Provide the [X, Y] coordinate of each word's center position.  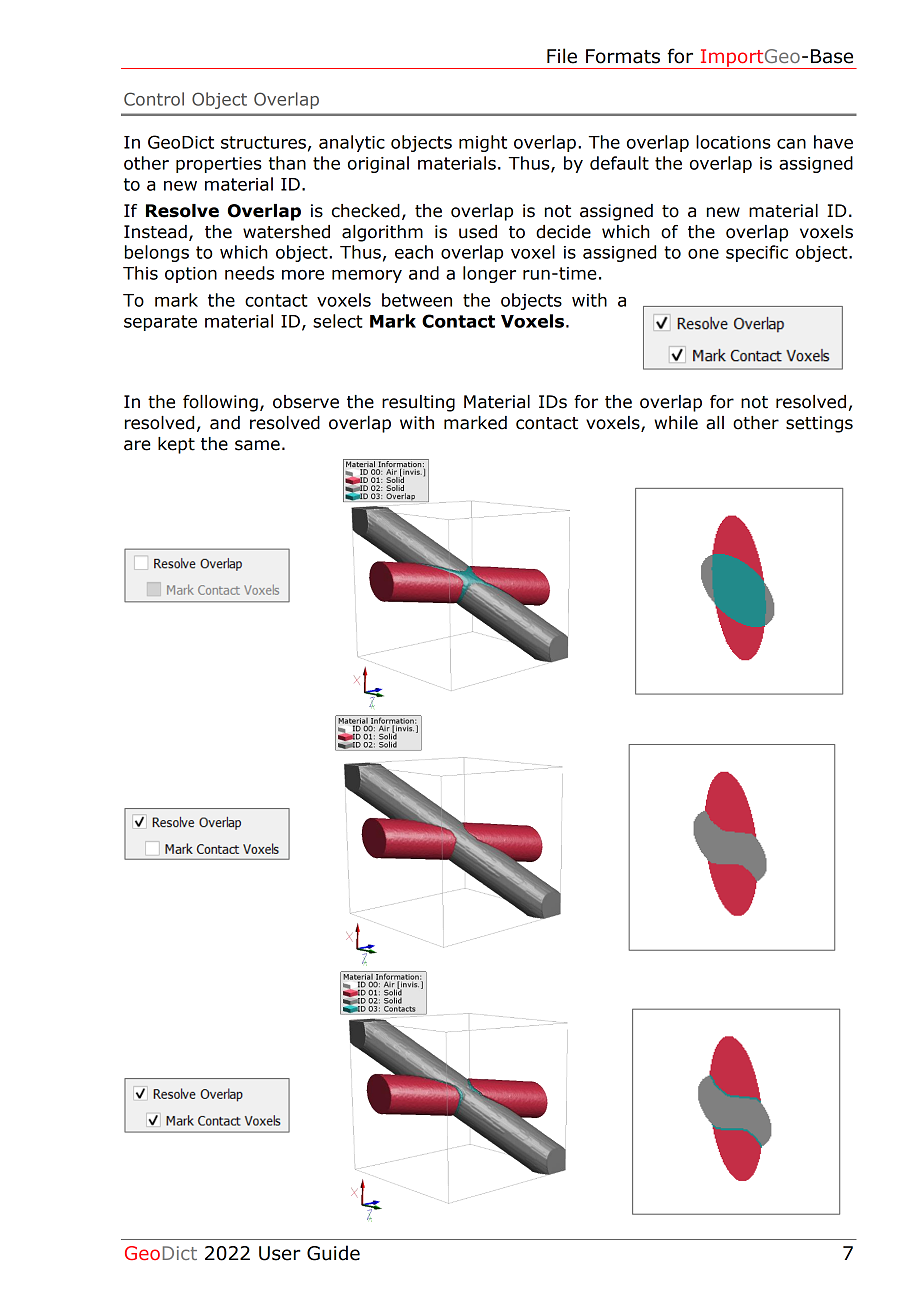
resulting [418, 403]
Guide [333, 1253]
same [257, 445]
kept [176, 445]
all [715, 423]
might [483, 143]
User [280, 1253]
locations [733, 142]
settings [819, 424]
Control [154, 99]
